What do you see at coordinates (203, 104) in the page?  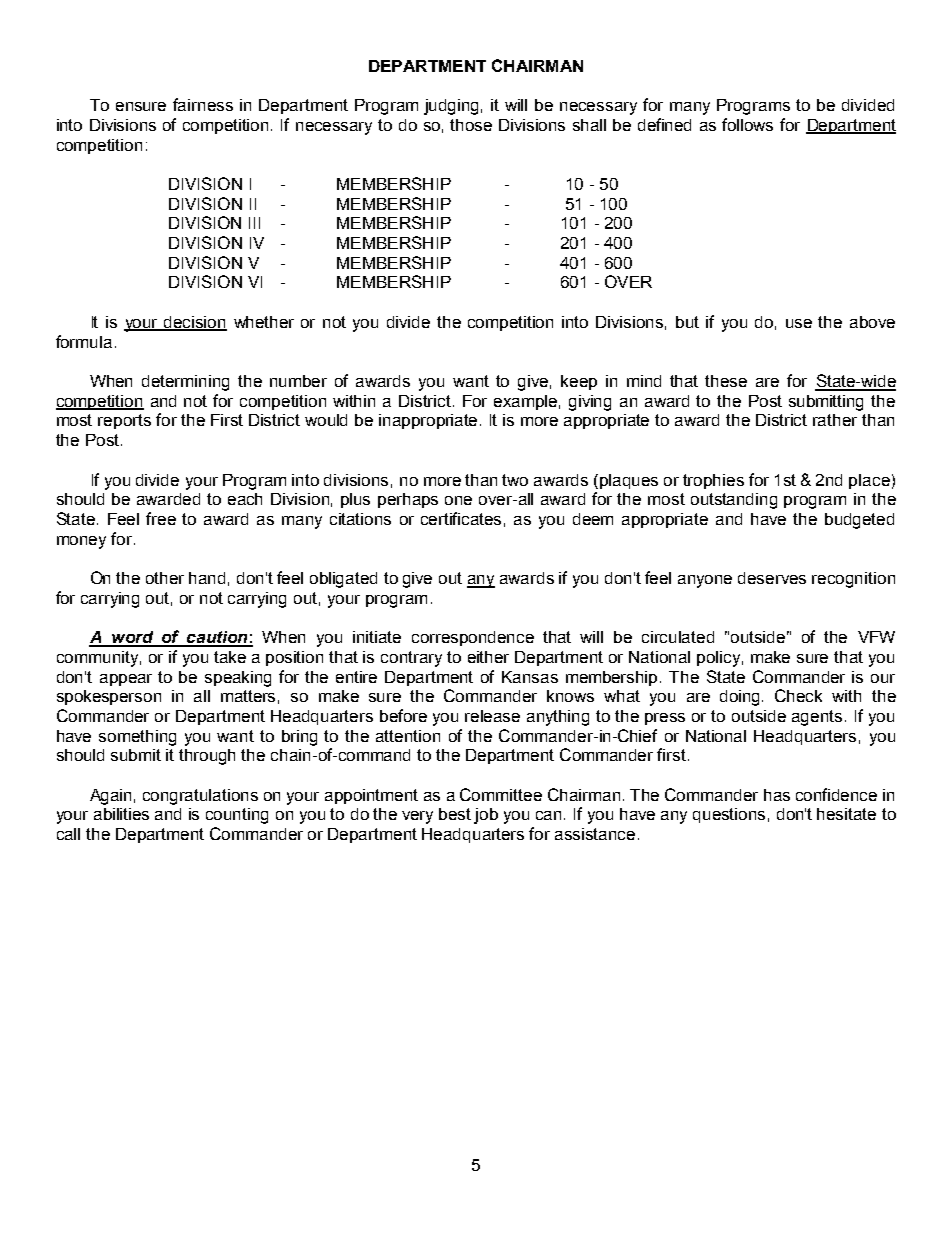 I see `fairness` at bounding box center [203, 104].
